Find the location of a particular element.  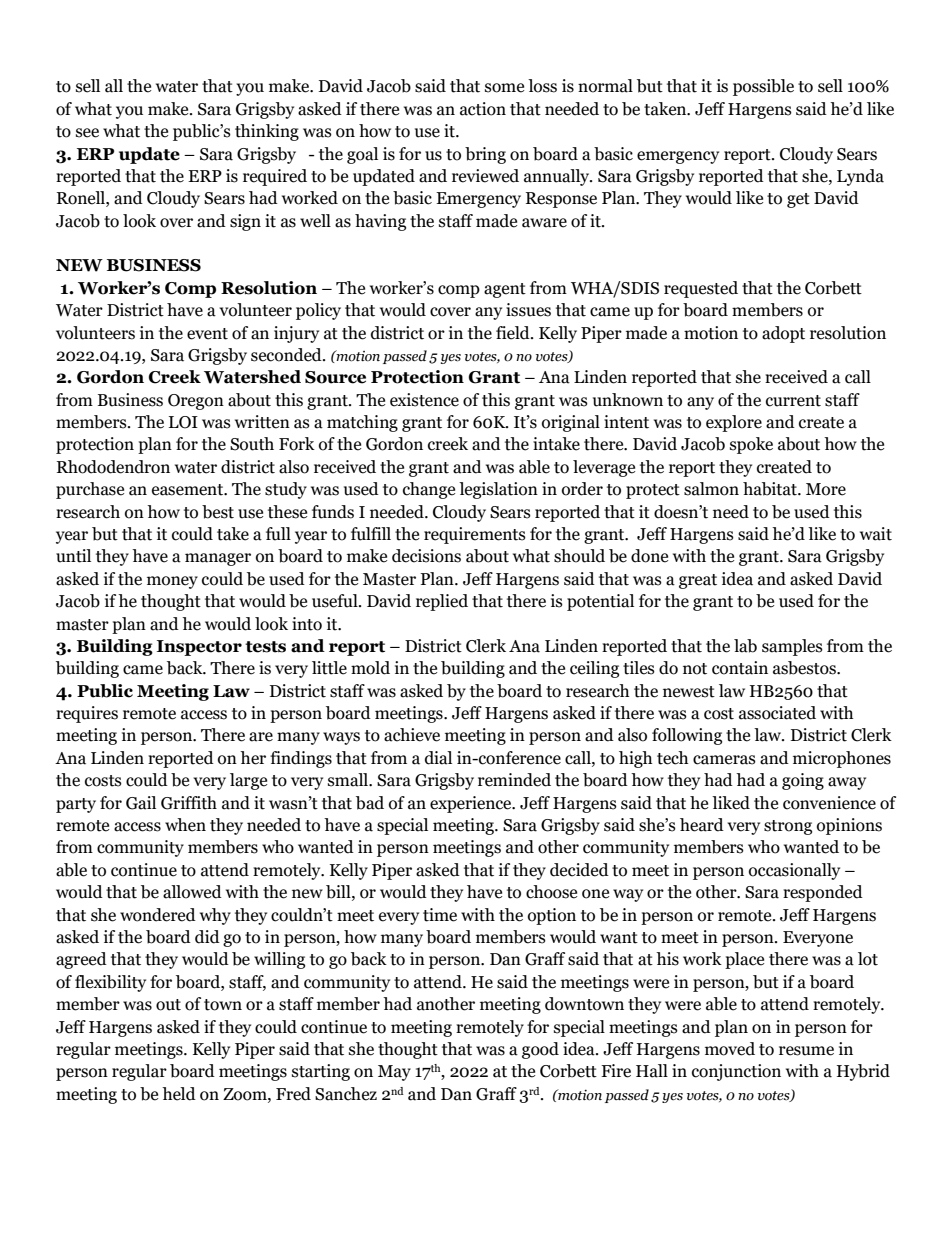

good is located at coordinates (540, 1050).
